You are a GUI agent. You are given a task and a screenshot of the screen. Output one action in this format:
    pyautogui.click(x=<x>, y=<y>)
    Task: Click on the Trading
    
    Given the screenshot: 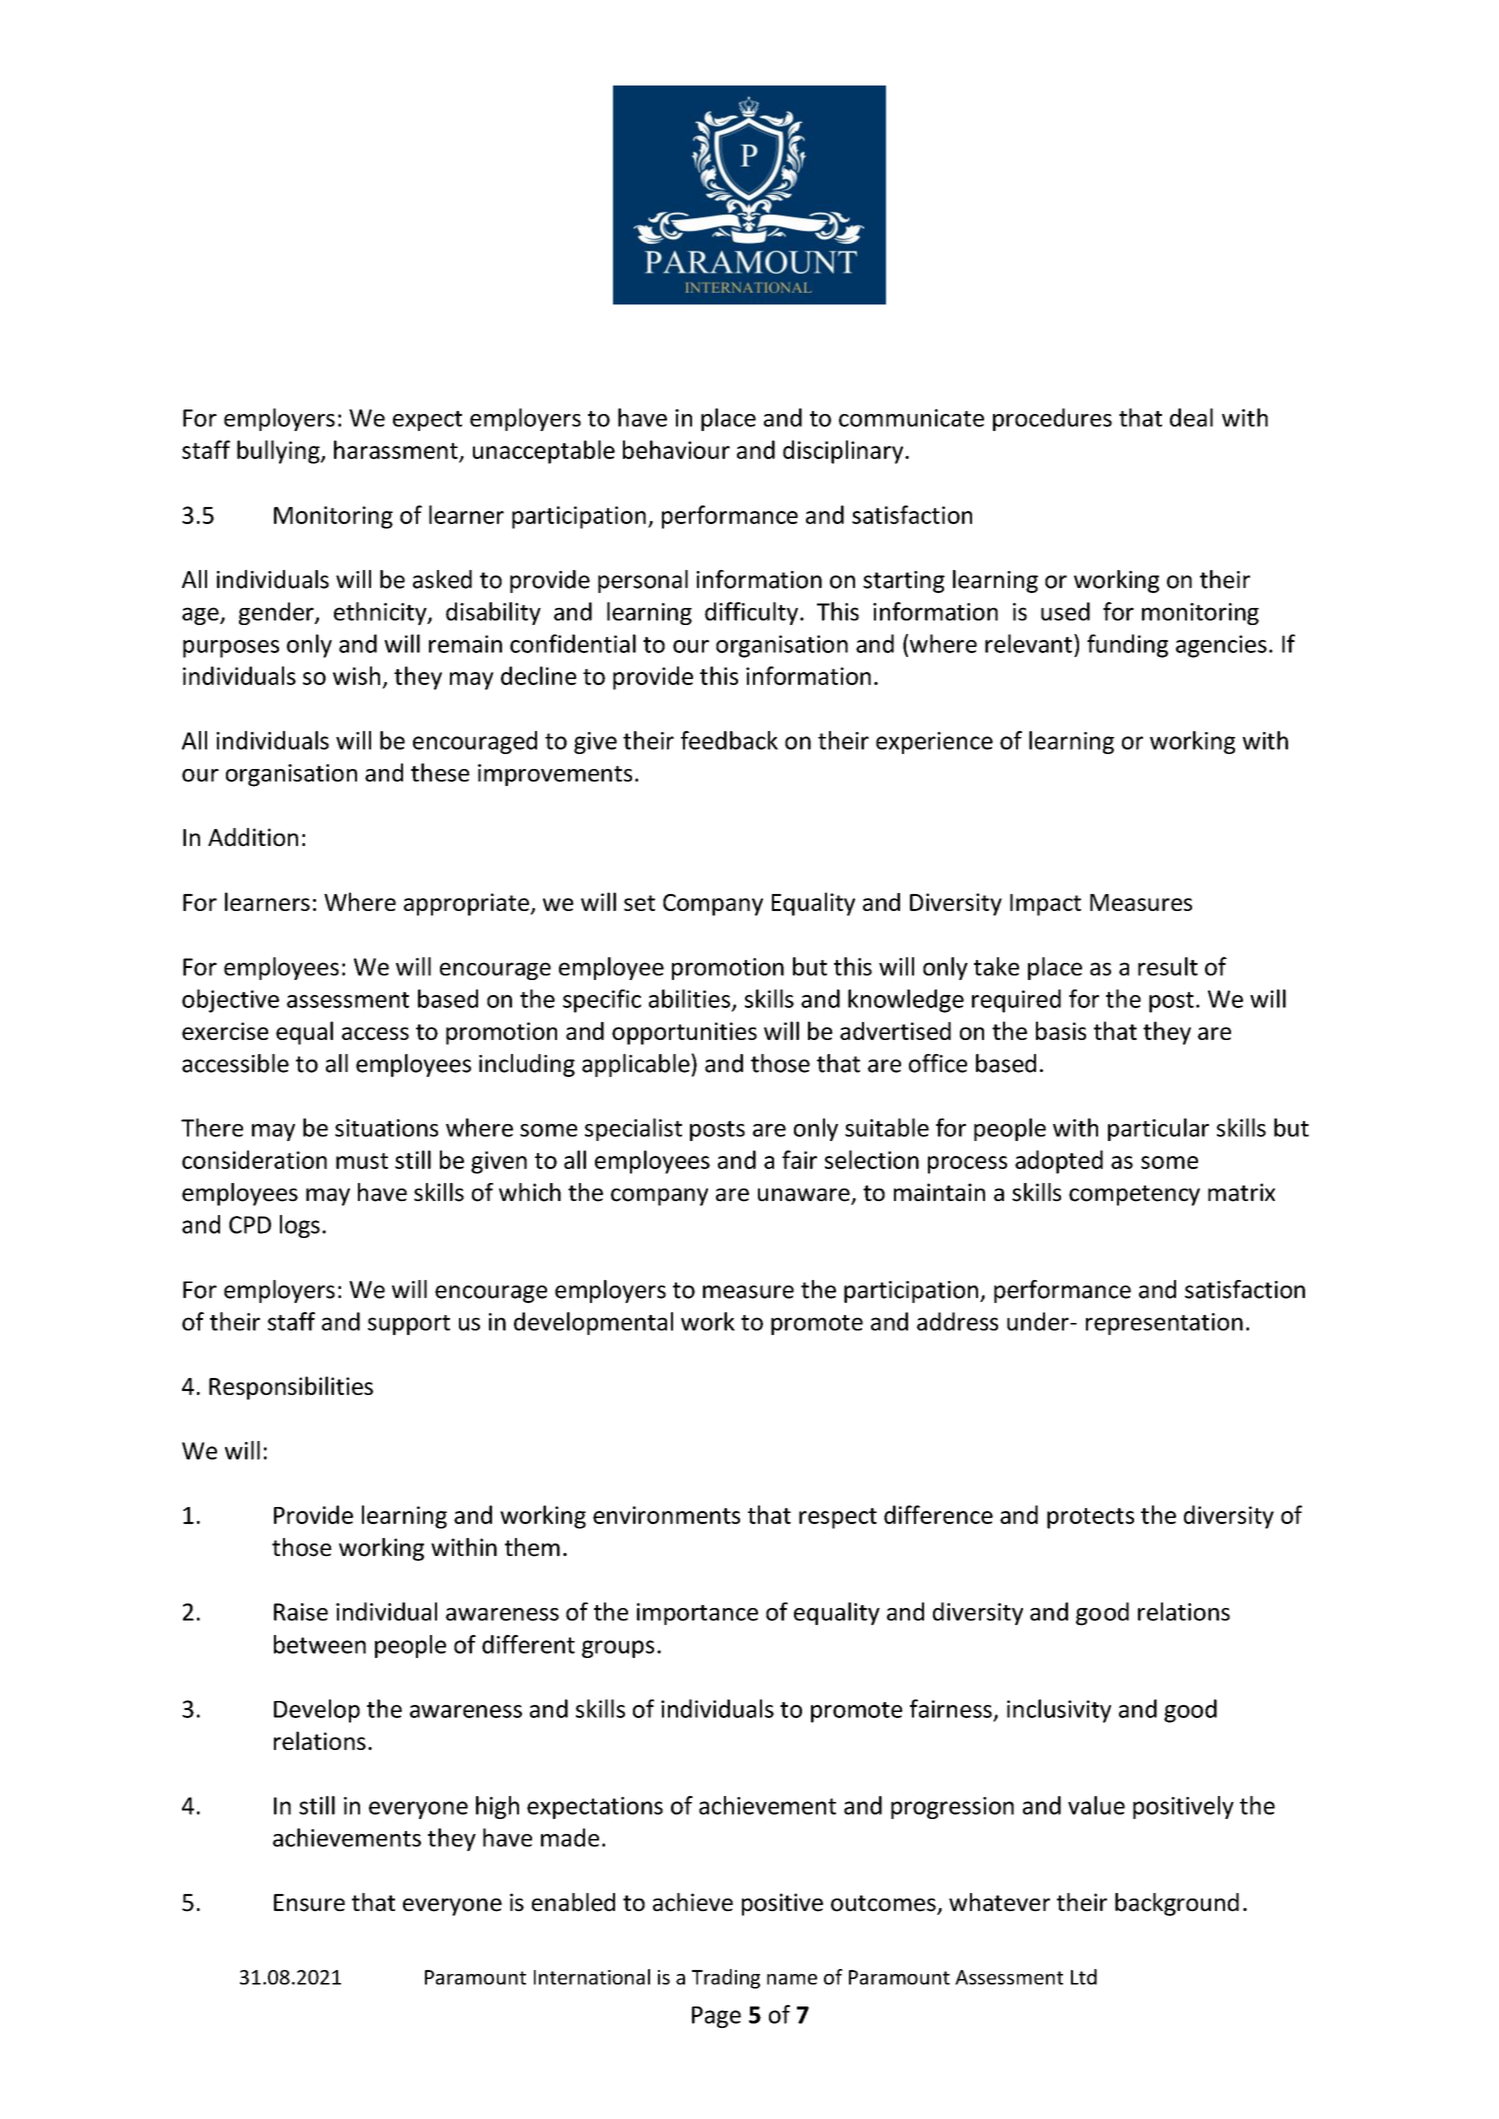 What is the action you would take?
    pyautogui.click(x=726, y=1979)
